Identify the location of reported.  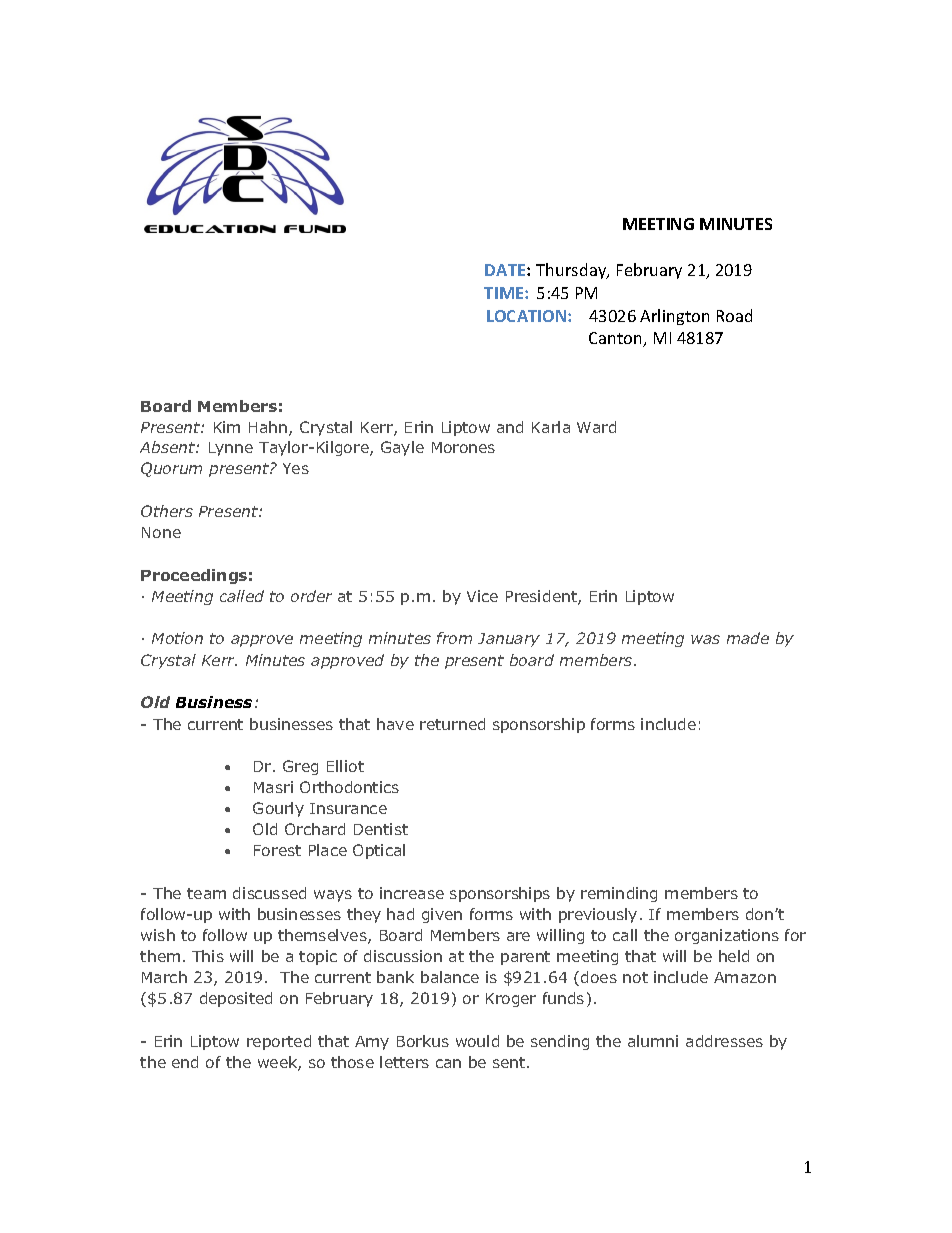
(279, 1042).
